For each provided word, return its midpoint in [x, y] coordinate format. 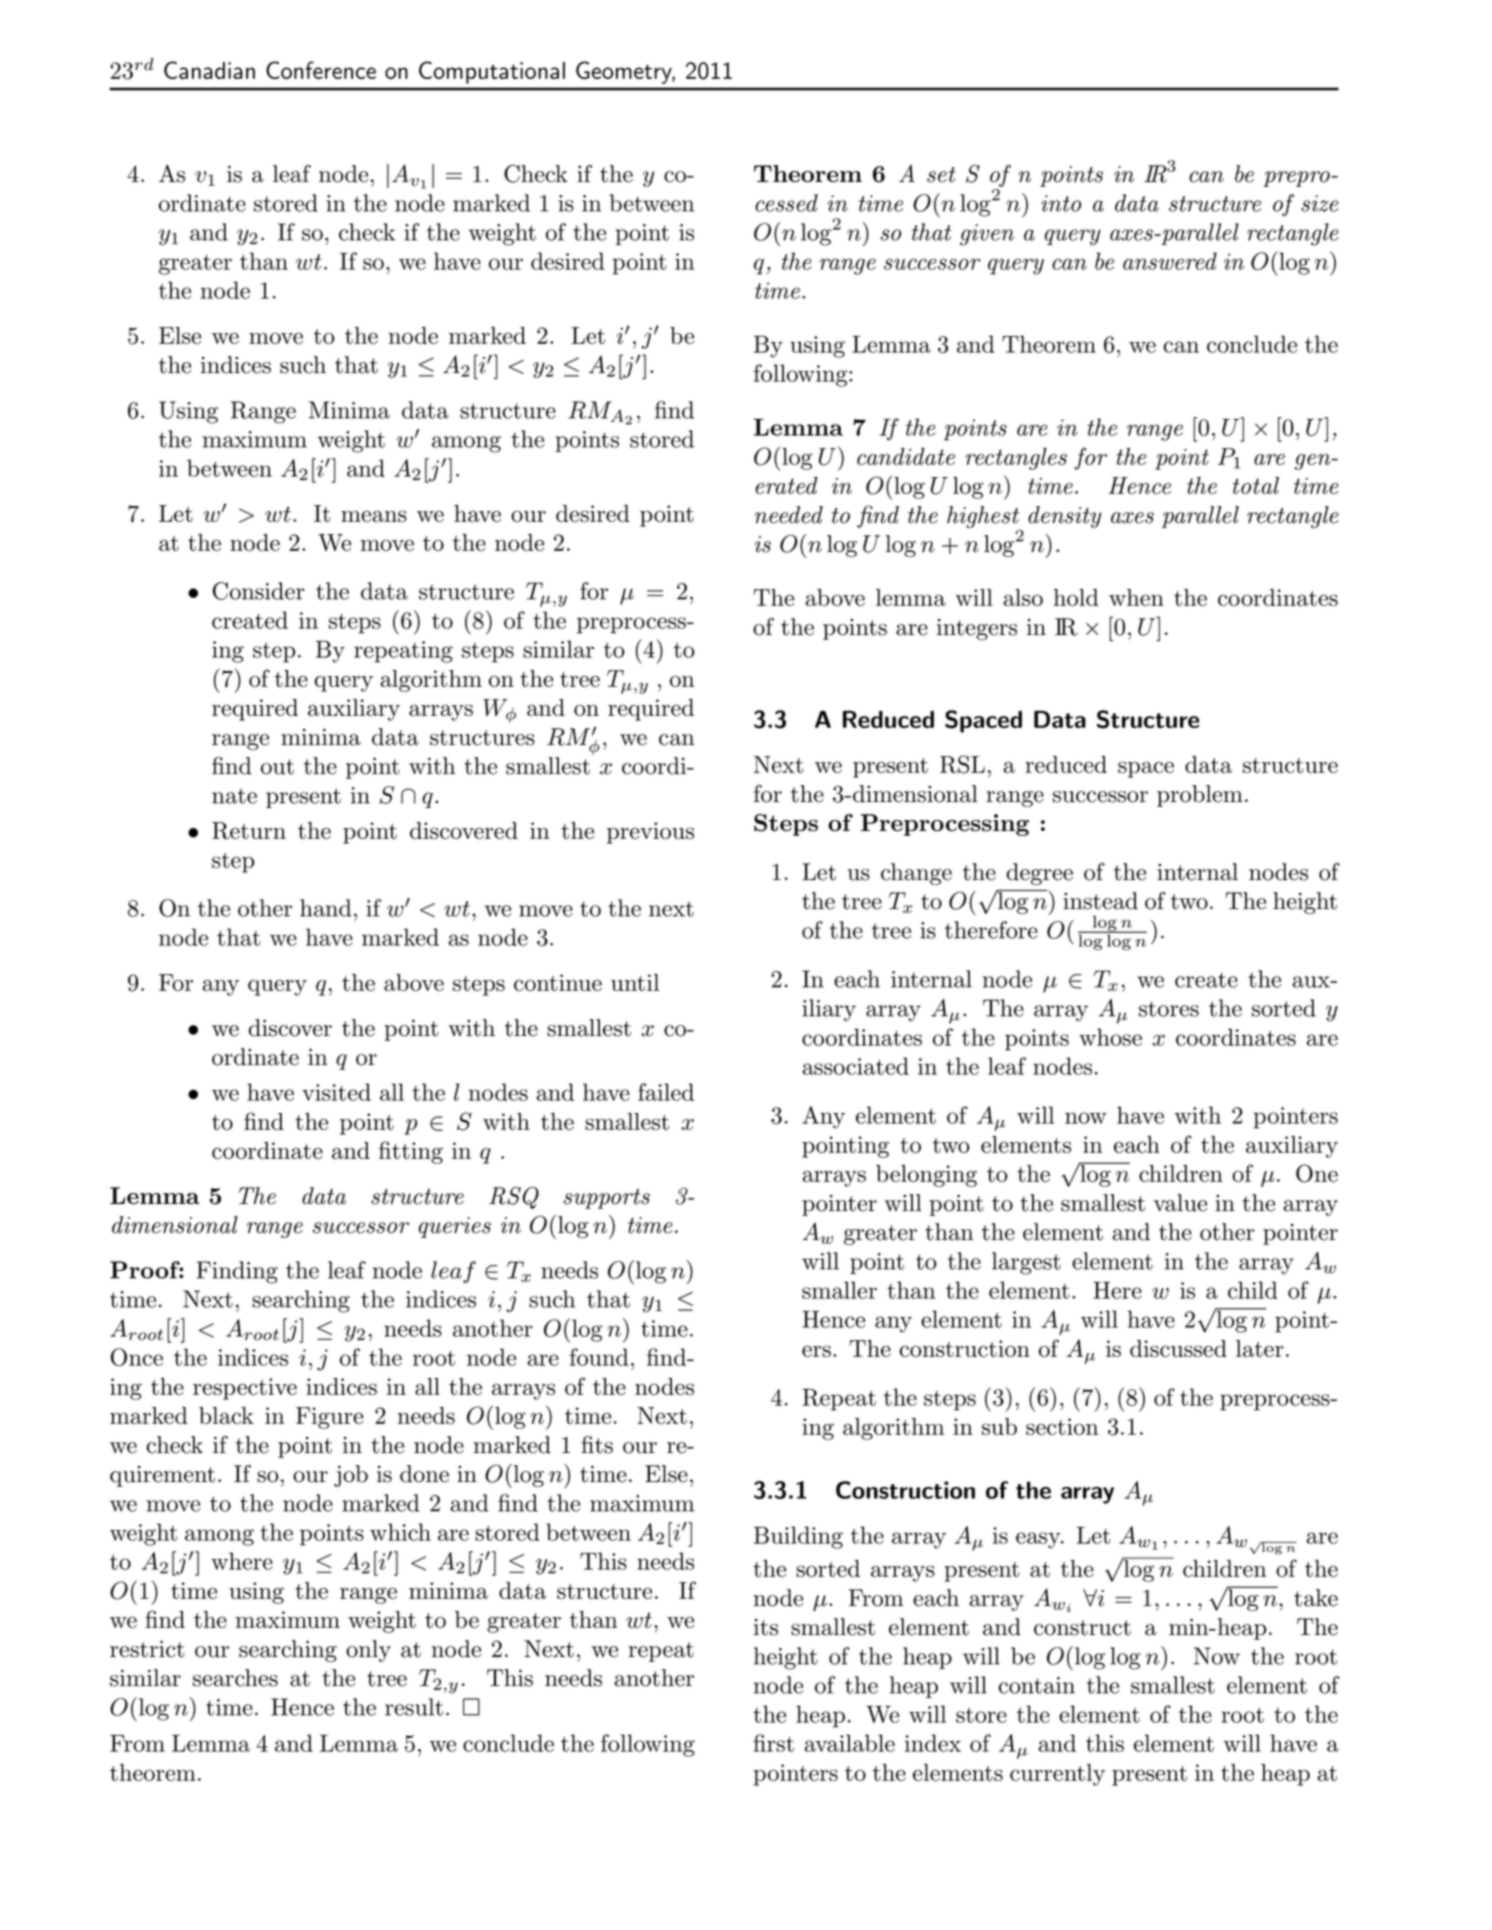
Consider [259, 591]
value [1180, 1203]
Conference [321, 70]
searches [235, 1678]
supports [607, 1199]
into [1061, 203]
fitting [411, 1152]
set [941, 175]
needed [789, 515]
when [1136, 597]
